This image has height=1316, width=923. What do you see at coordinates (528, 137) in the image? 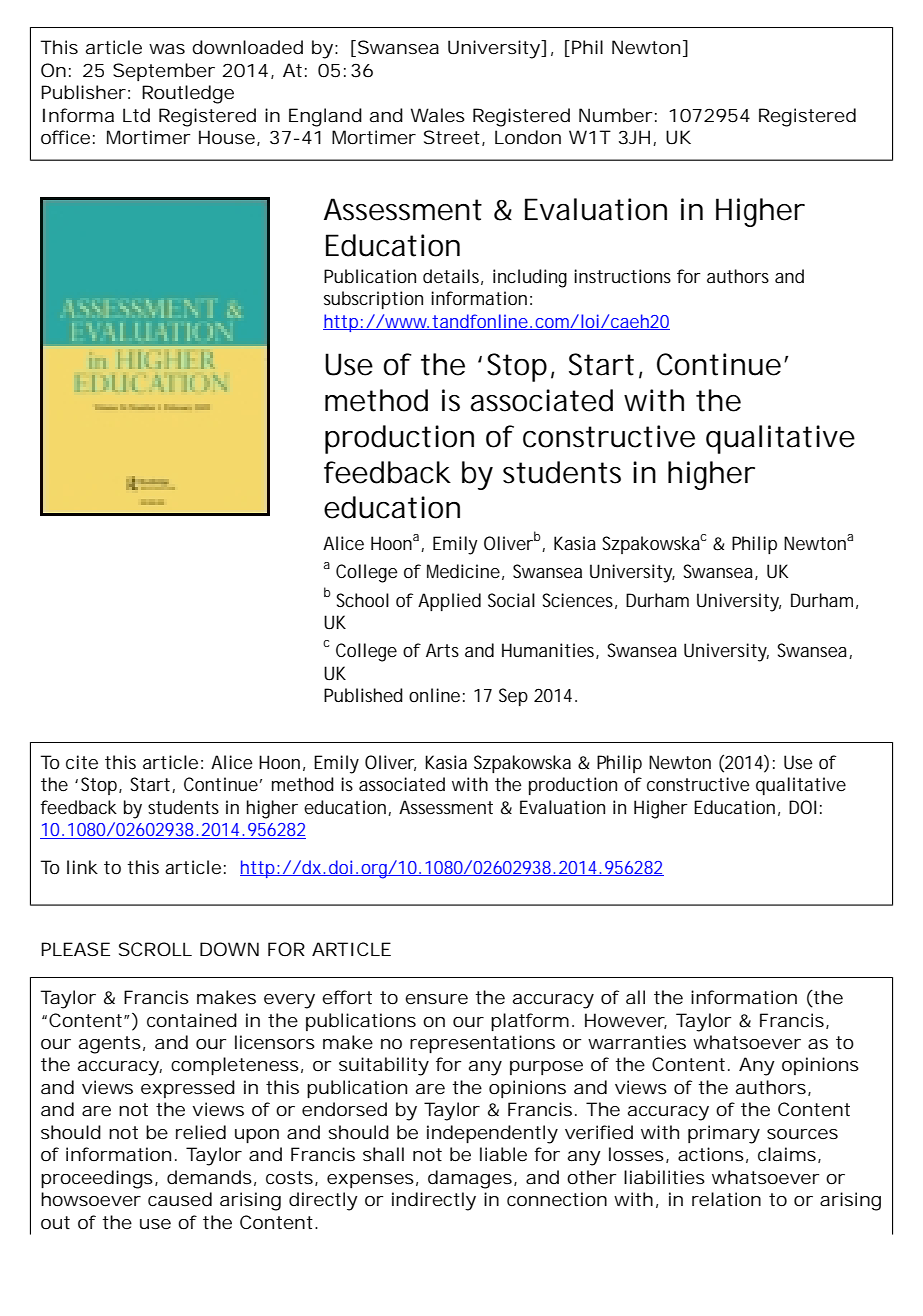
I see `London` at bounding box center [528, 137].
